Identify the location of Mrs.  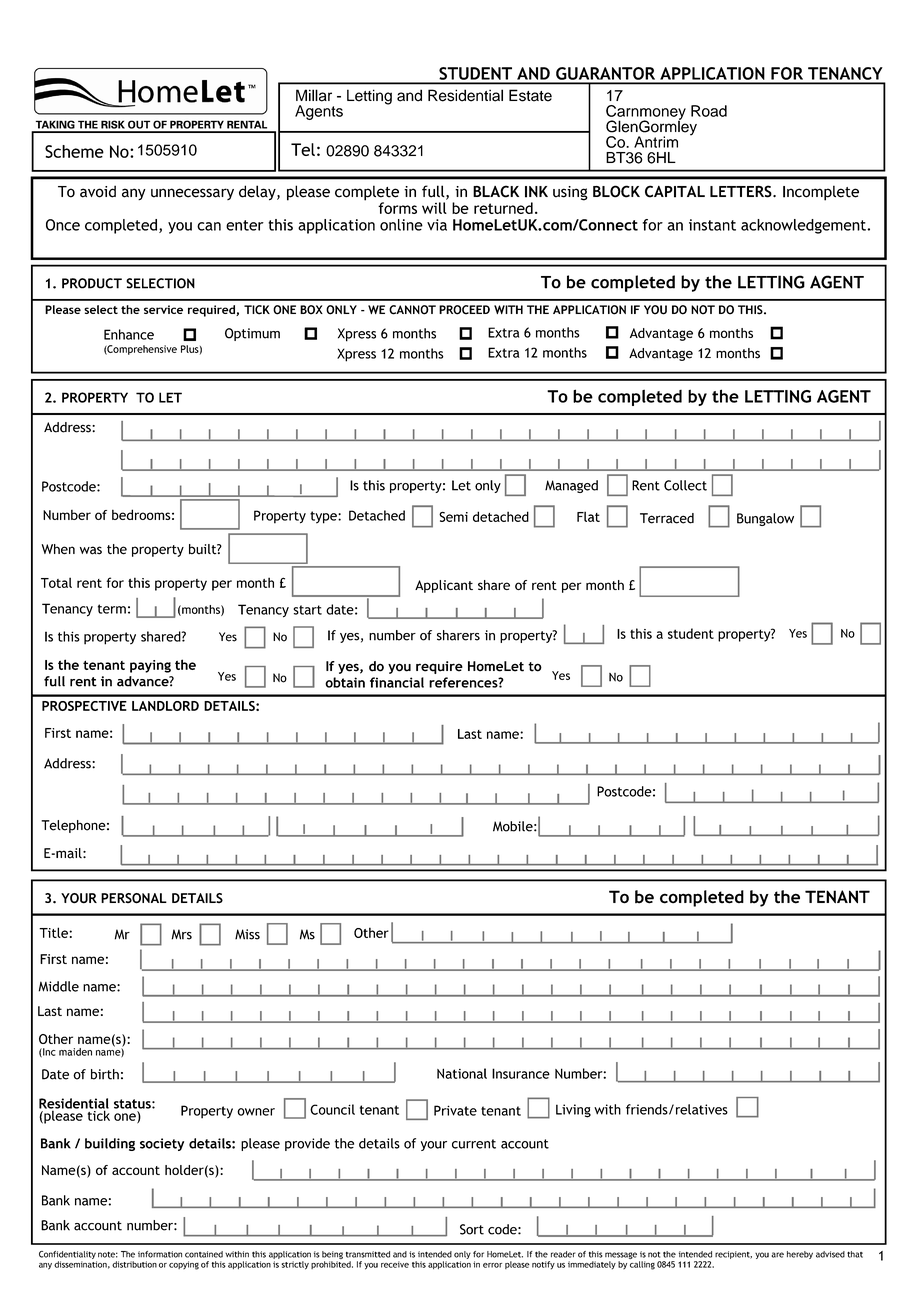
(182, 934).
